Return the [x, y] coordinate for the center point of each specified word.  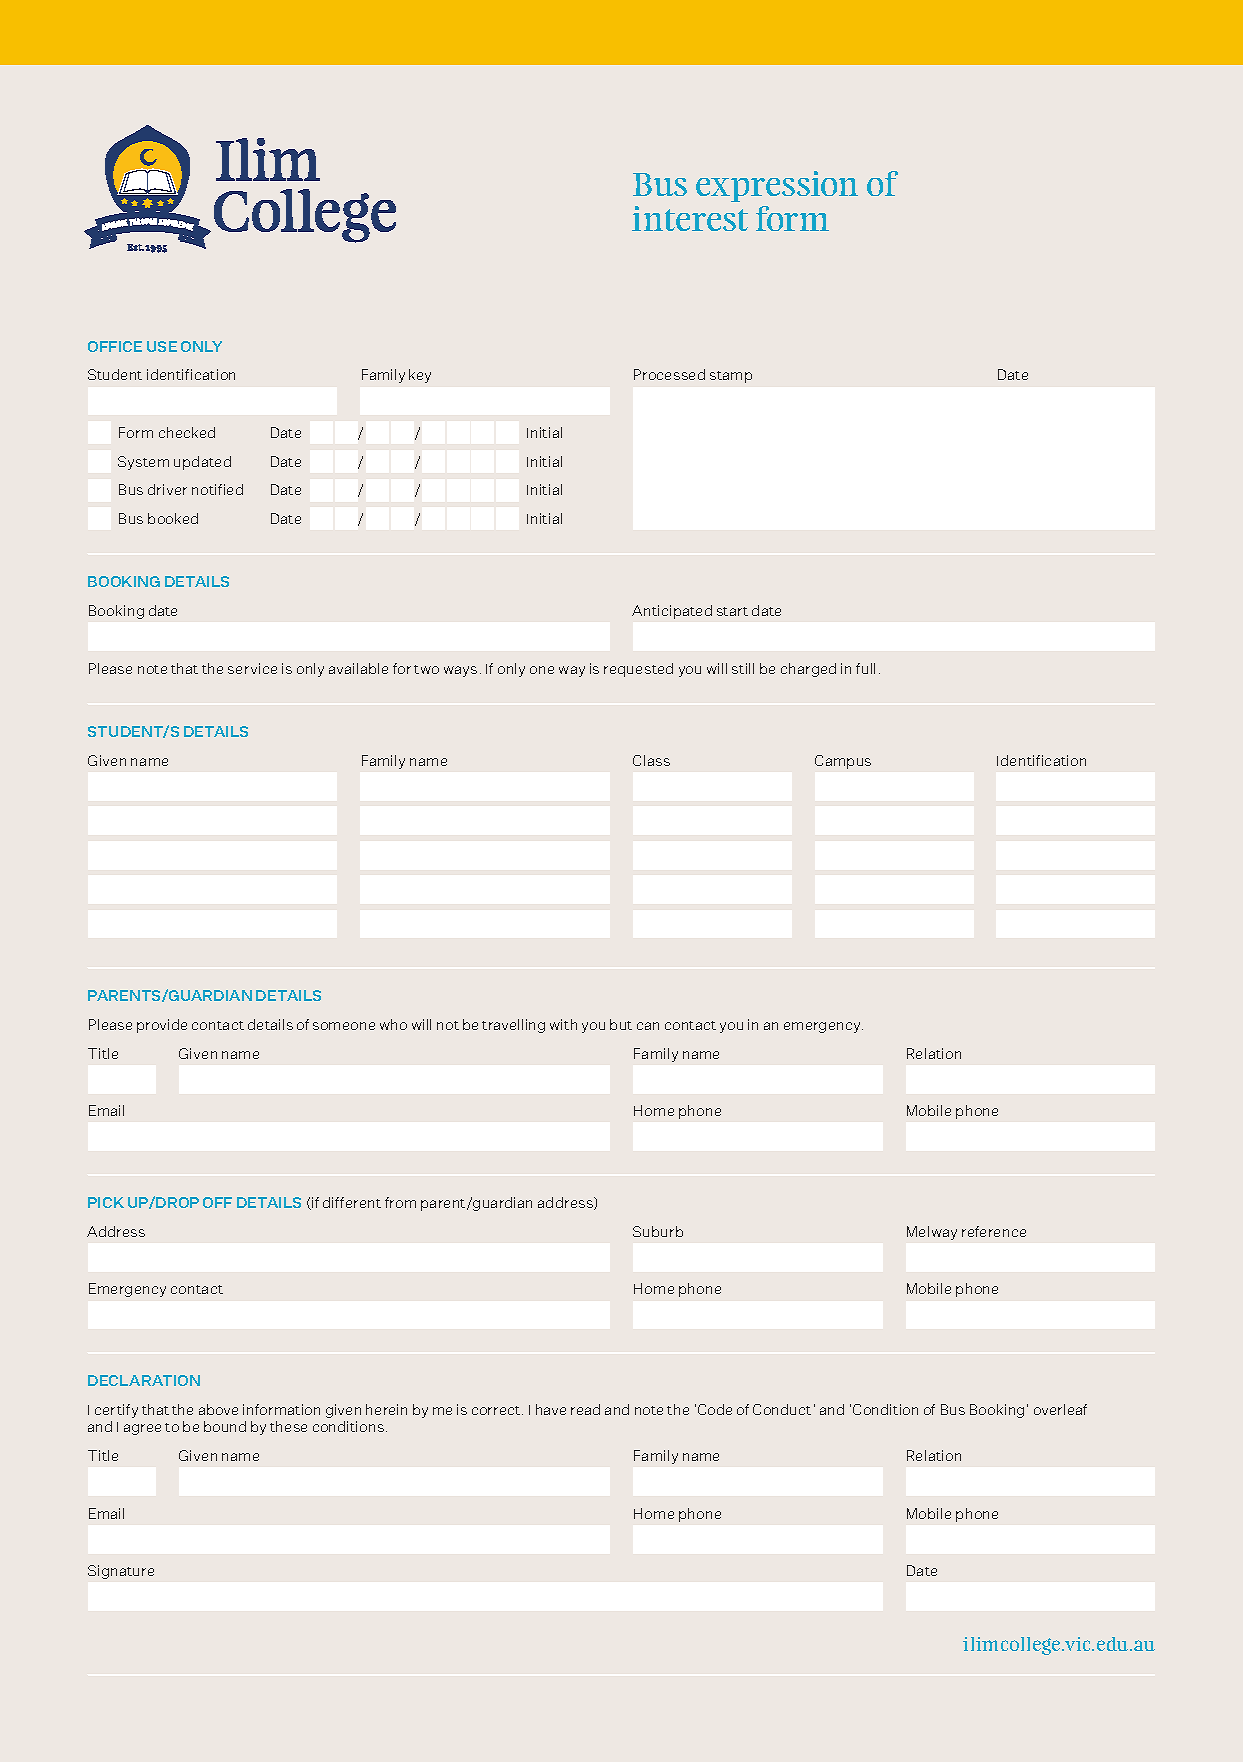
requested [638, 670]
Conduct [782, 1409]
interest [690, 218]
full [865, 668]
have [551, 1409]
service [252, 668]
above [218, 1409]
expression [777, 186]
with [563, 1024]
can [648, 1026]
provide [162, 1026]
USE [162, 346]
